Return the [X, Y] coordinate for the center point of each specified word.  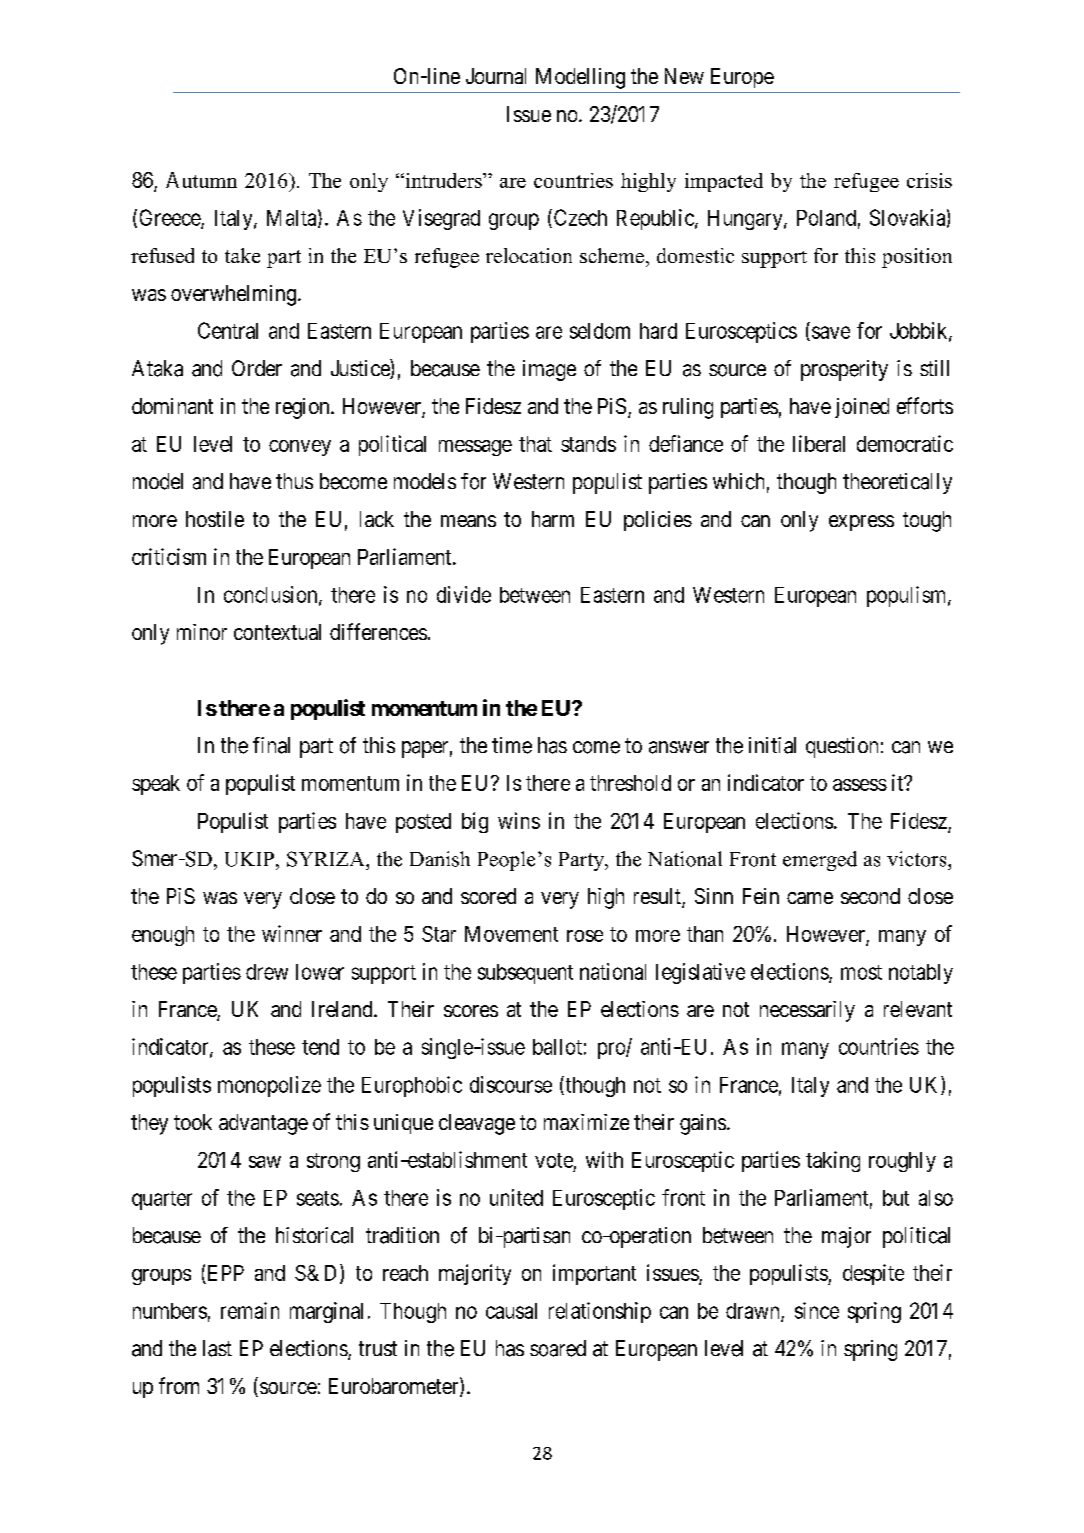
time [512, 745]
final [271, 745]
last [217, 1348]
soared [558, 1348]
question [842, 747]
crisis [929, 180]
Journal [496, 76]
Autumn [201, 180]
